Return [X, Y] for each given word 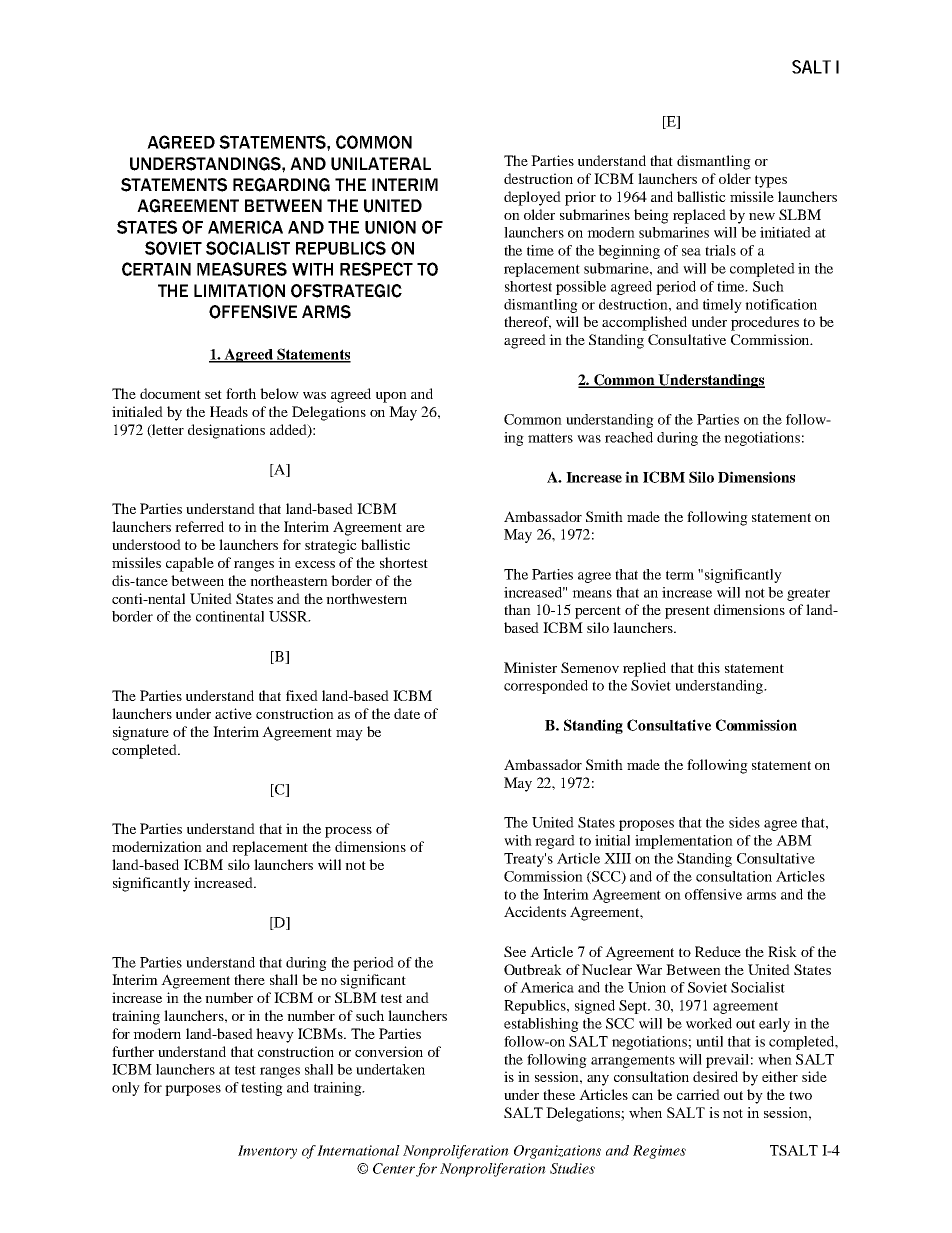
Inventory [267, 1152]
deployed [532, 198]
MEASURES [242, 269]
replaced [699, 216]
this [709, 667]
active [233, 713]
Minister [530, 667]
